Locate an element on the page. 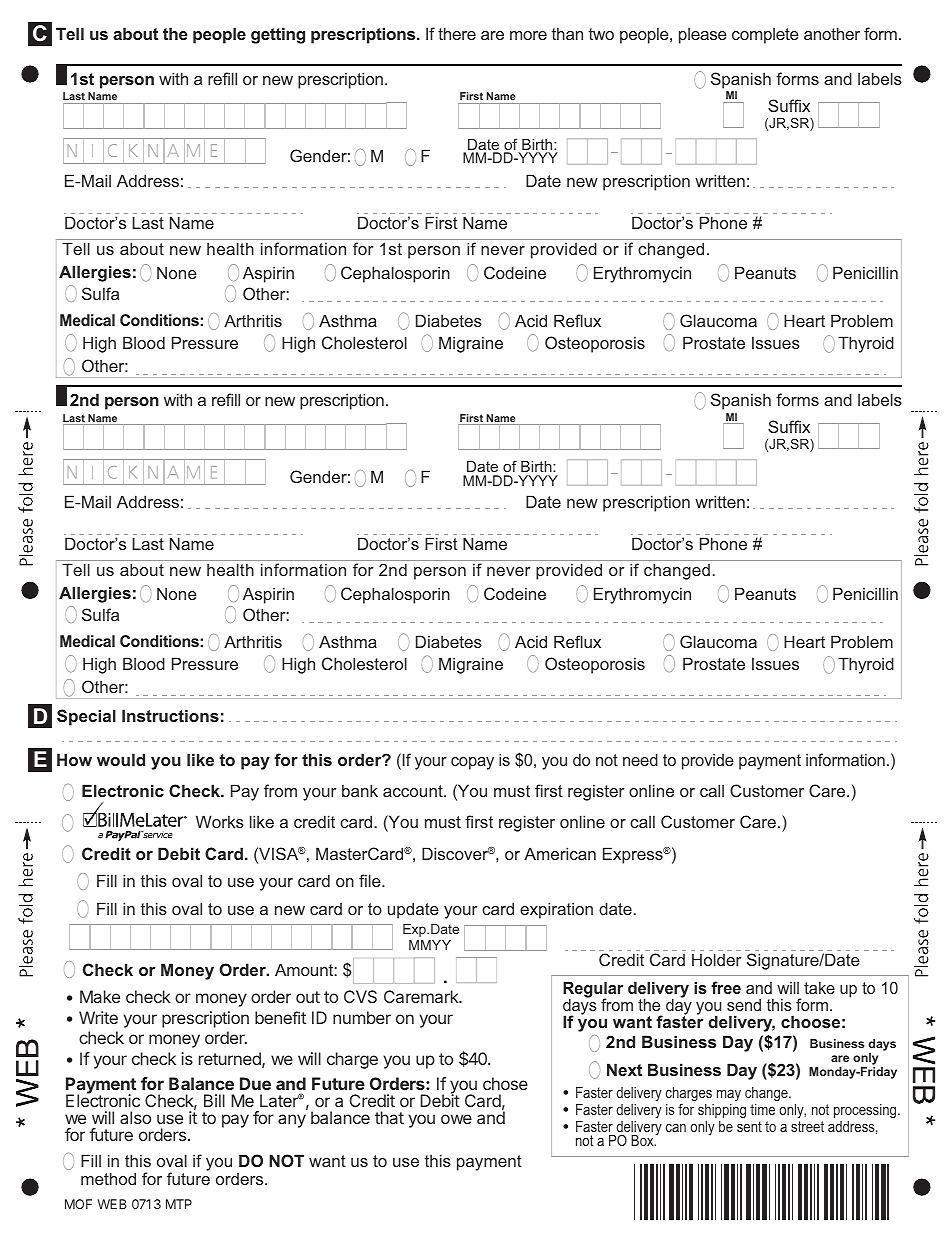 This document has height=1233, width=952. Holder is located at coordinates (717, 959).
